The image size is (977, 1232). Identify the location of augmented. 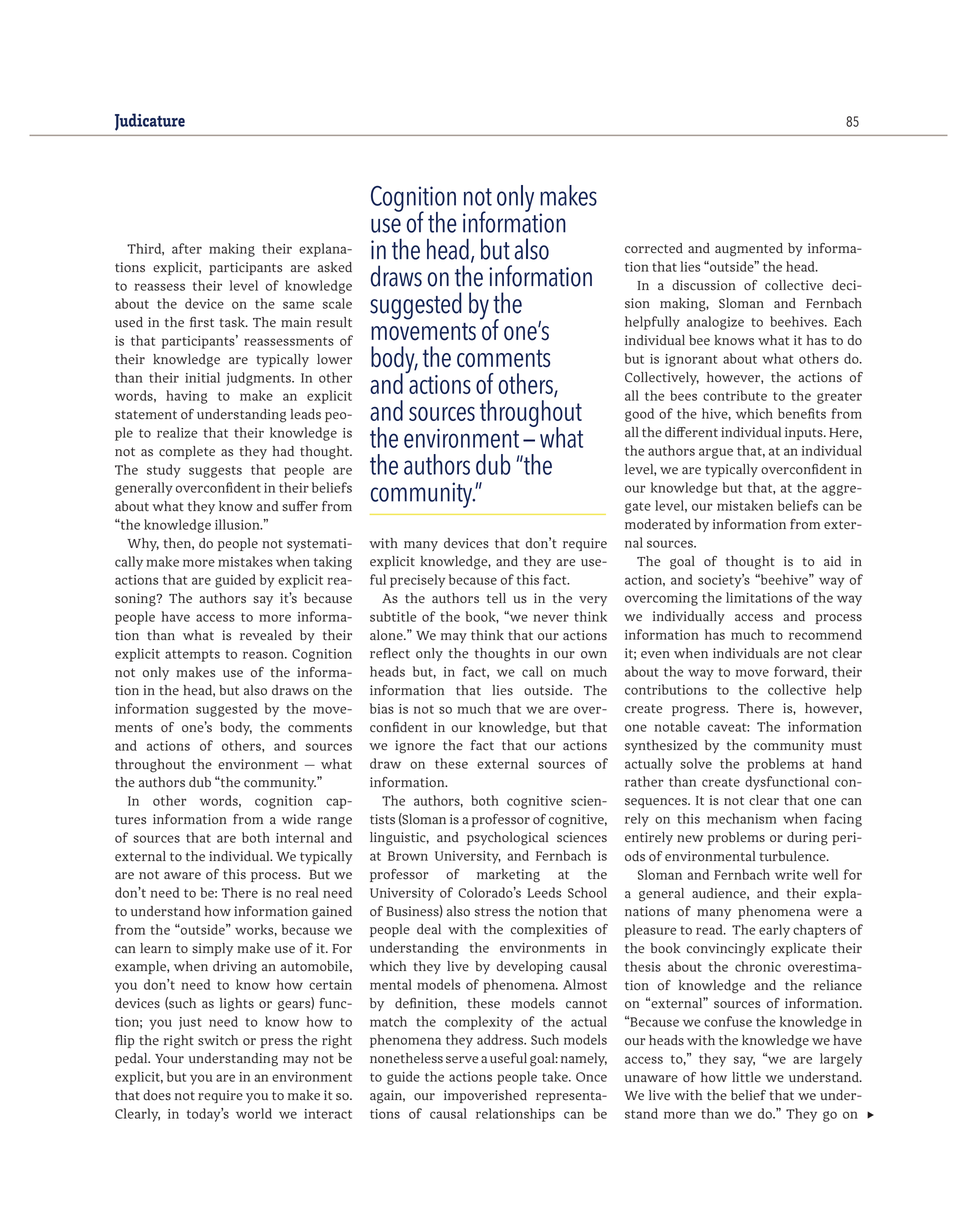
(749, 250).
